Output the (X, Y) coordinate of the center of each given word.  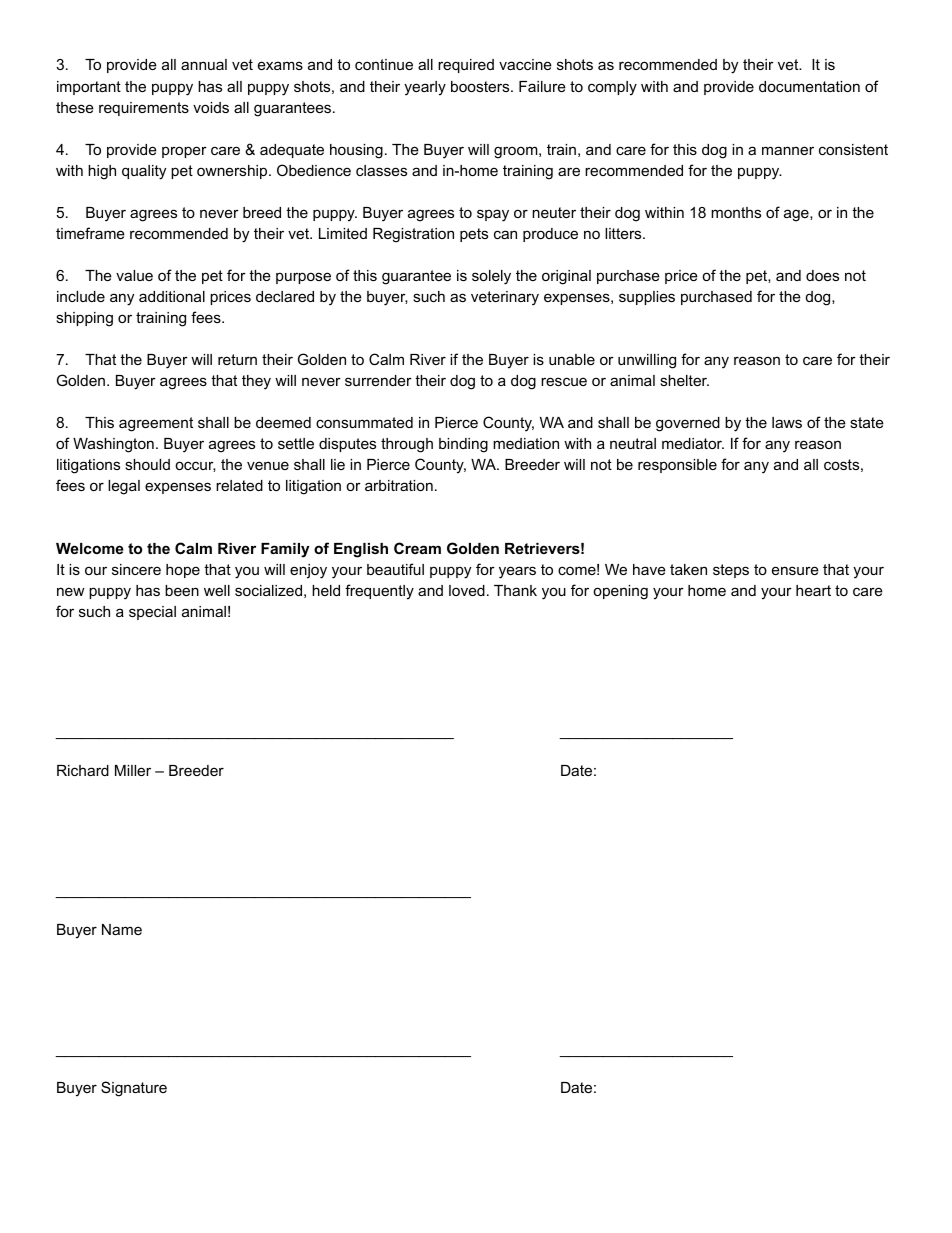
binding (463, 445)
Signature (134, 1089)
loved (467, 590)
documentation (809, 86)
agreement (156, 424)
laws (787, 422)
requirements (144, 109)
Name (122, 929)
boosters (481, 86)
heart (813, 590)
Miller (133, 770)
